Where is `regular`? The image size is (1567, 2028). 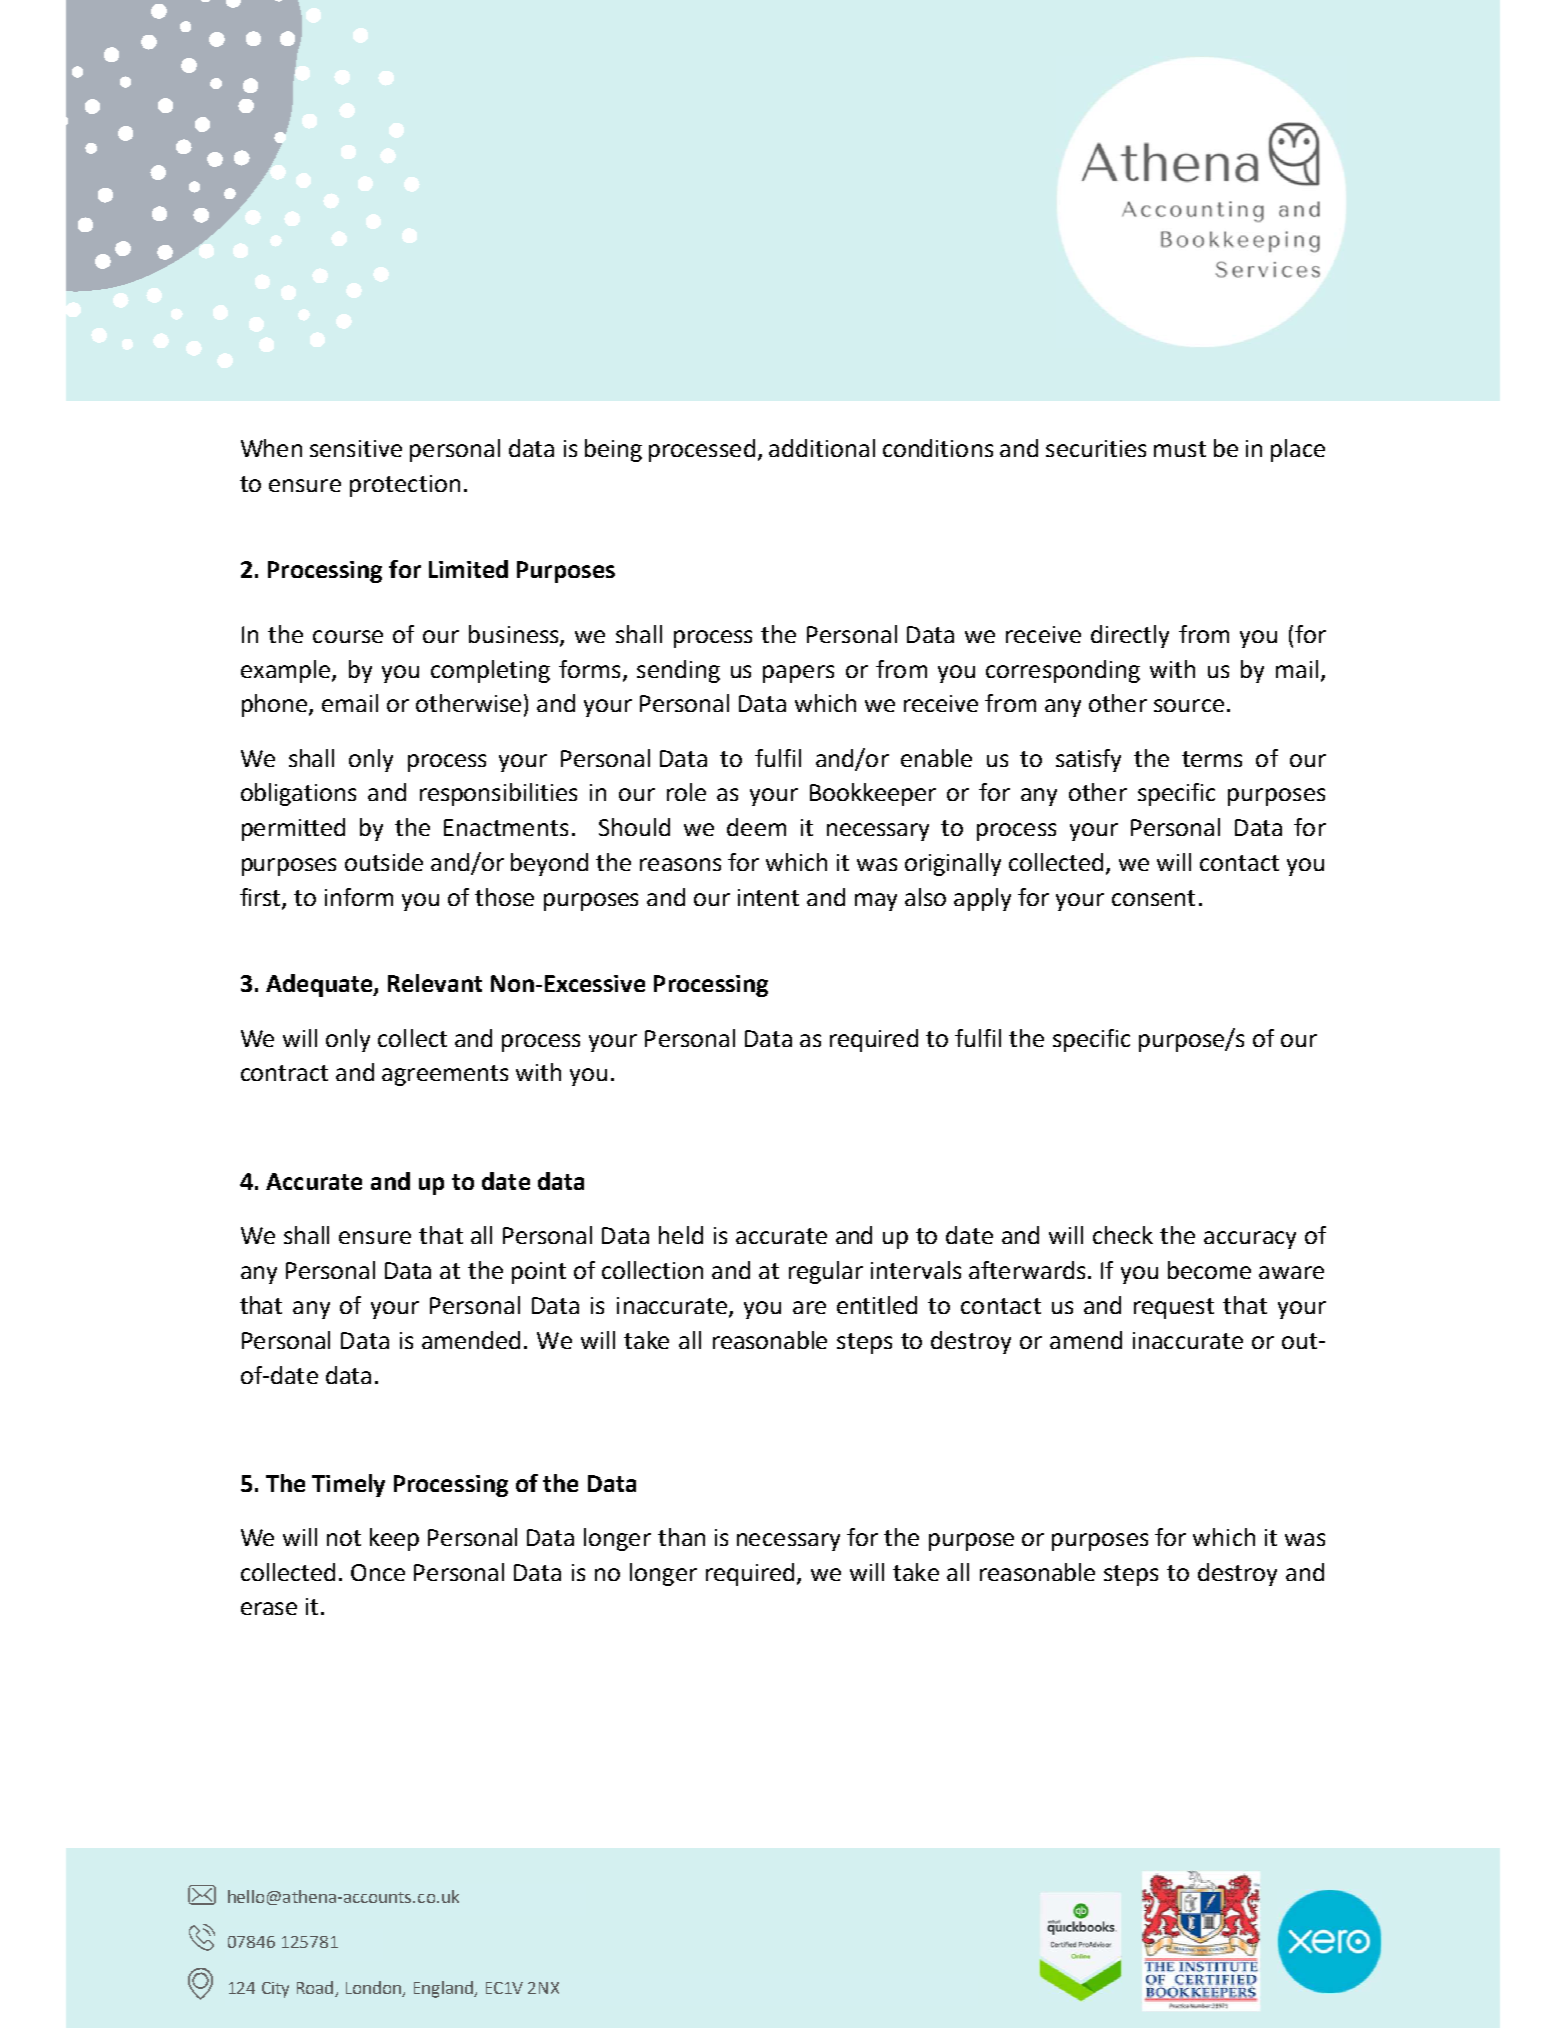 regular is located at coordinates (826, 1272).
